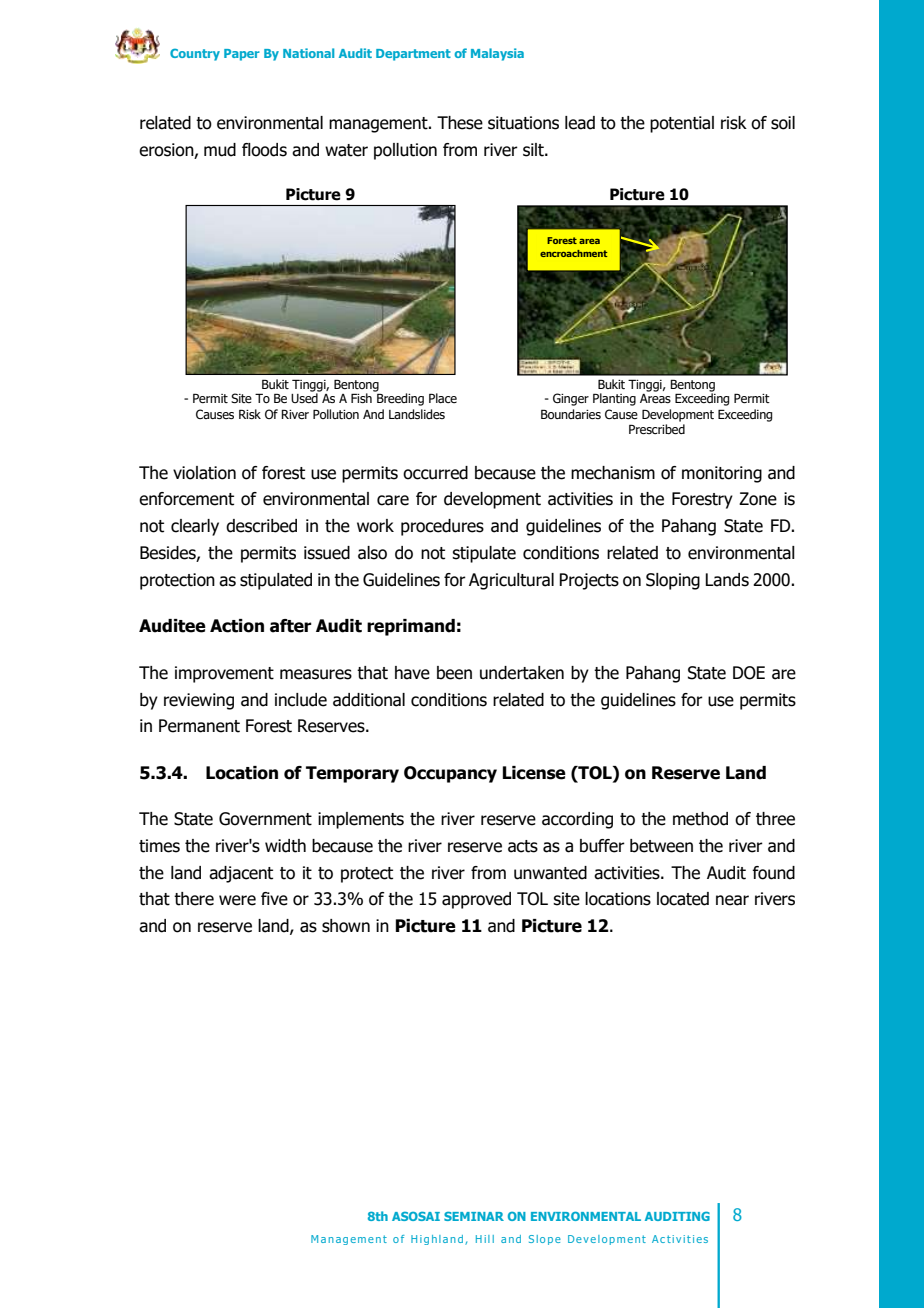 The image size is (924, 1308). I want to click on DOE, so click(749, 673).
